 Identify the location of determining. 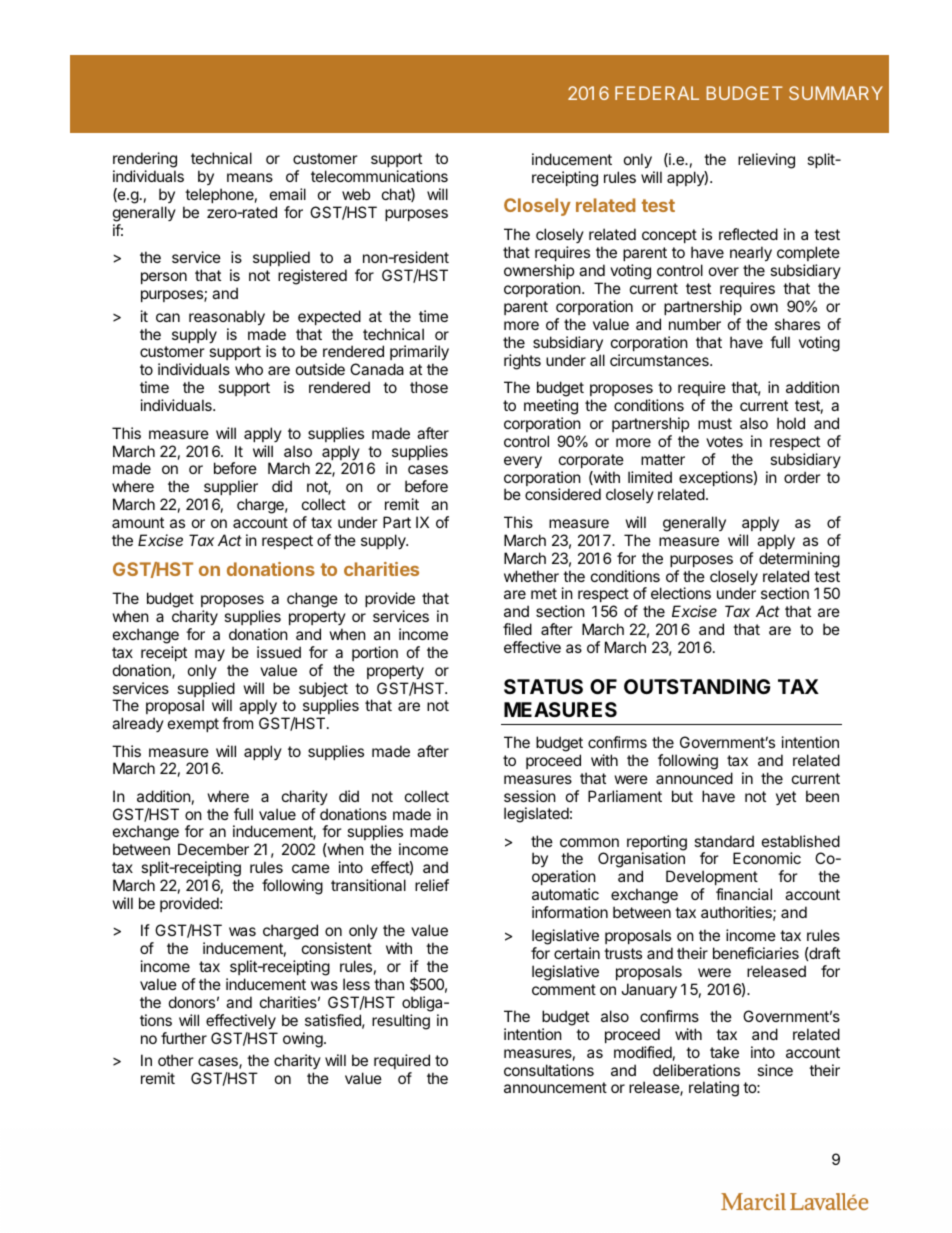
(799, 560).
